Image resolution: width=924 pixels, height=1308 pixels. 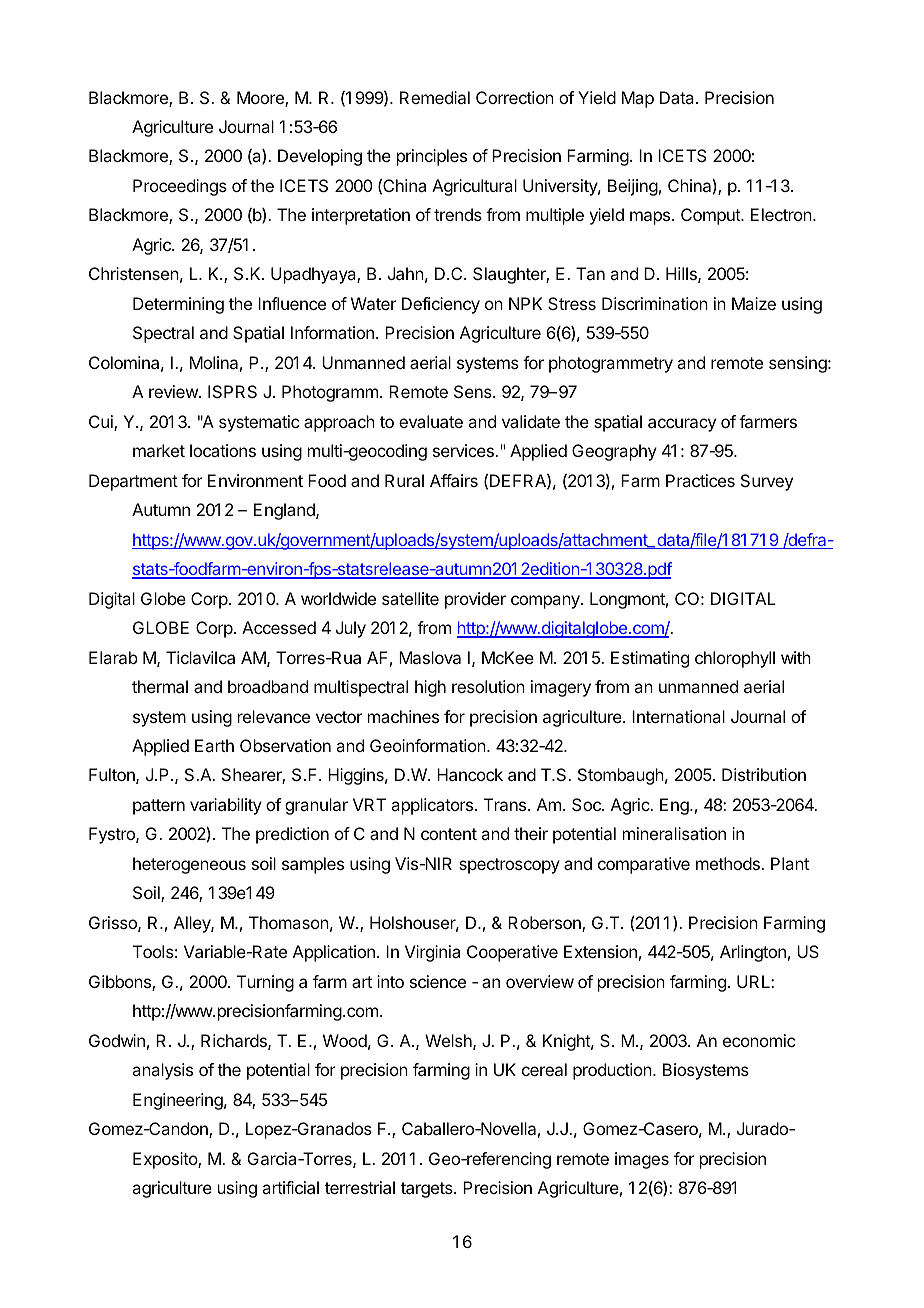 What do you see at coordinates (432, 157) in the document?
I see `principles` at bounding box center [432, 157].
